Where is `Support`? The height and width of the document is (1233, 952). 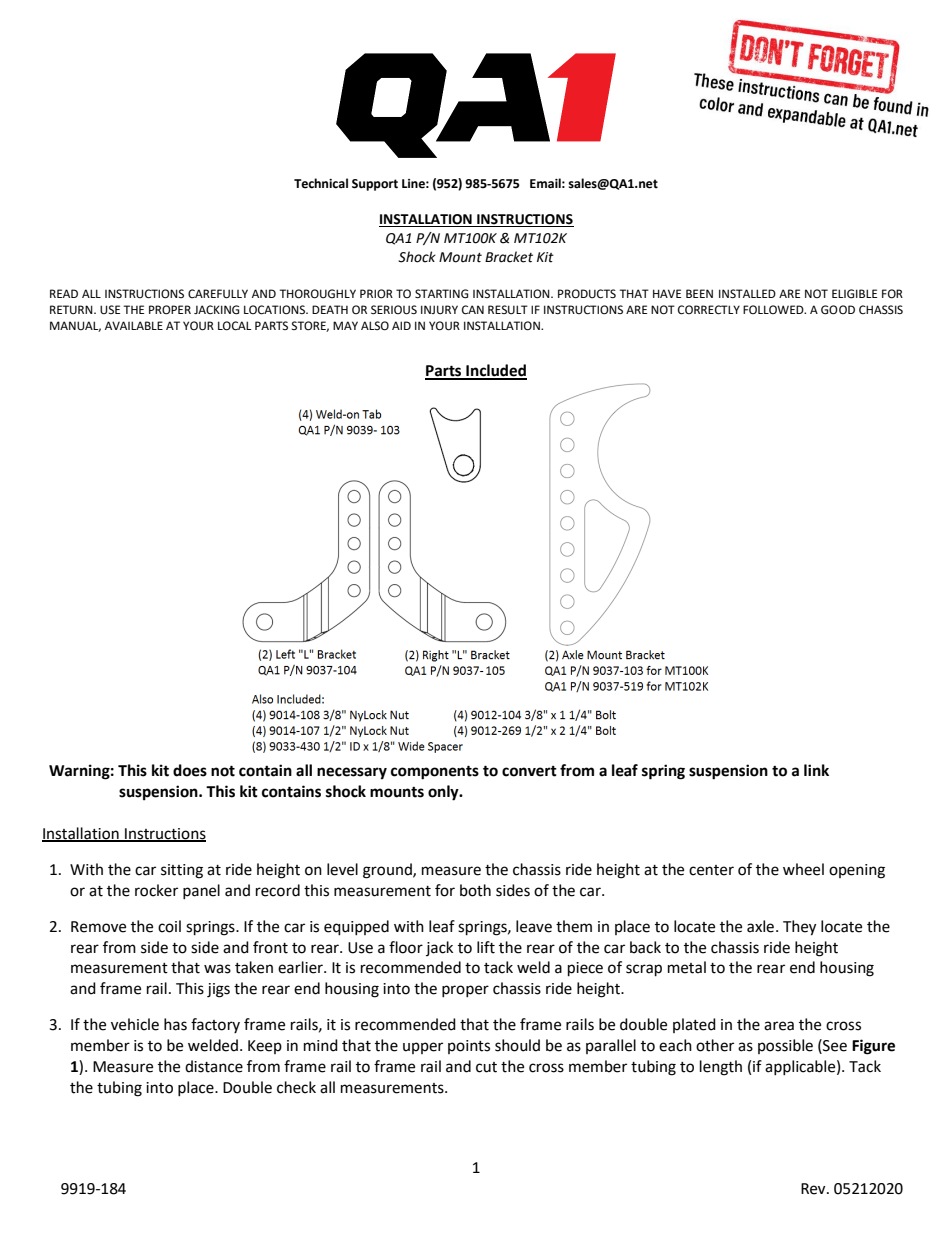 Support is located at coordinates (375, 185).
